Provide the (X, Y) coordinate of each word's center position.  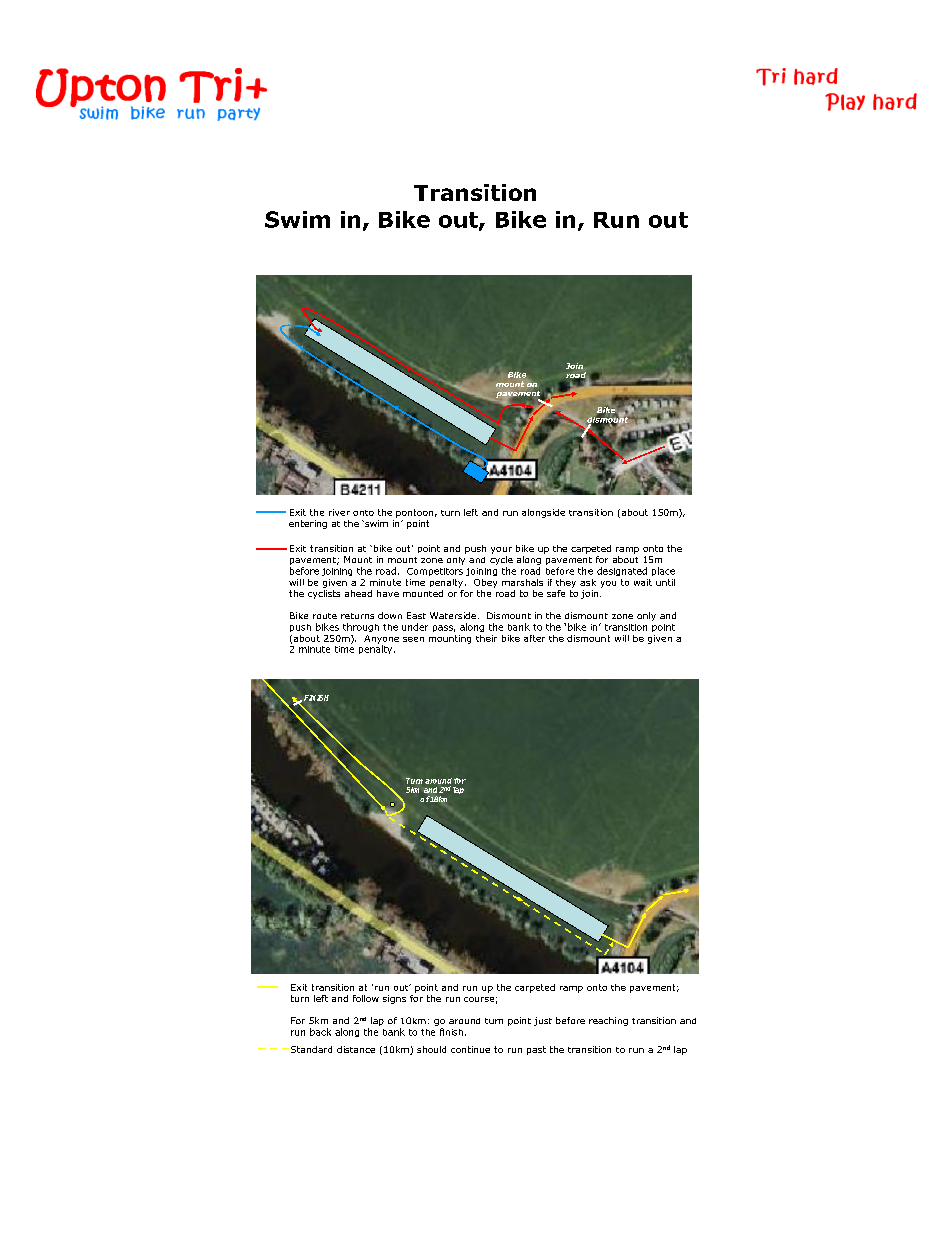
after (534, 638)
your (501, 550)
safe (556, 593)
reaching (608, 1021)
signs (394, 999)
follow (366, 998)
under (415, 627)
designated (622, 571)
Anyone (381, 640)
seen (413, 639)
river (339, 512)
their (486, 638)
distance (356, 1049)
